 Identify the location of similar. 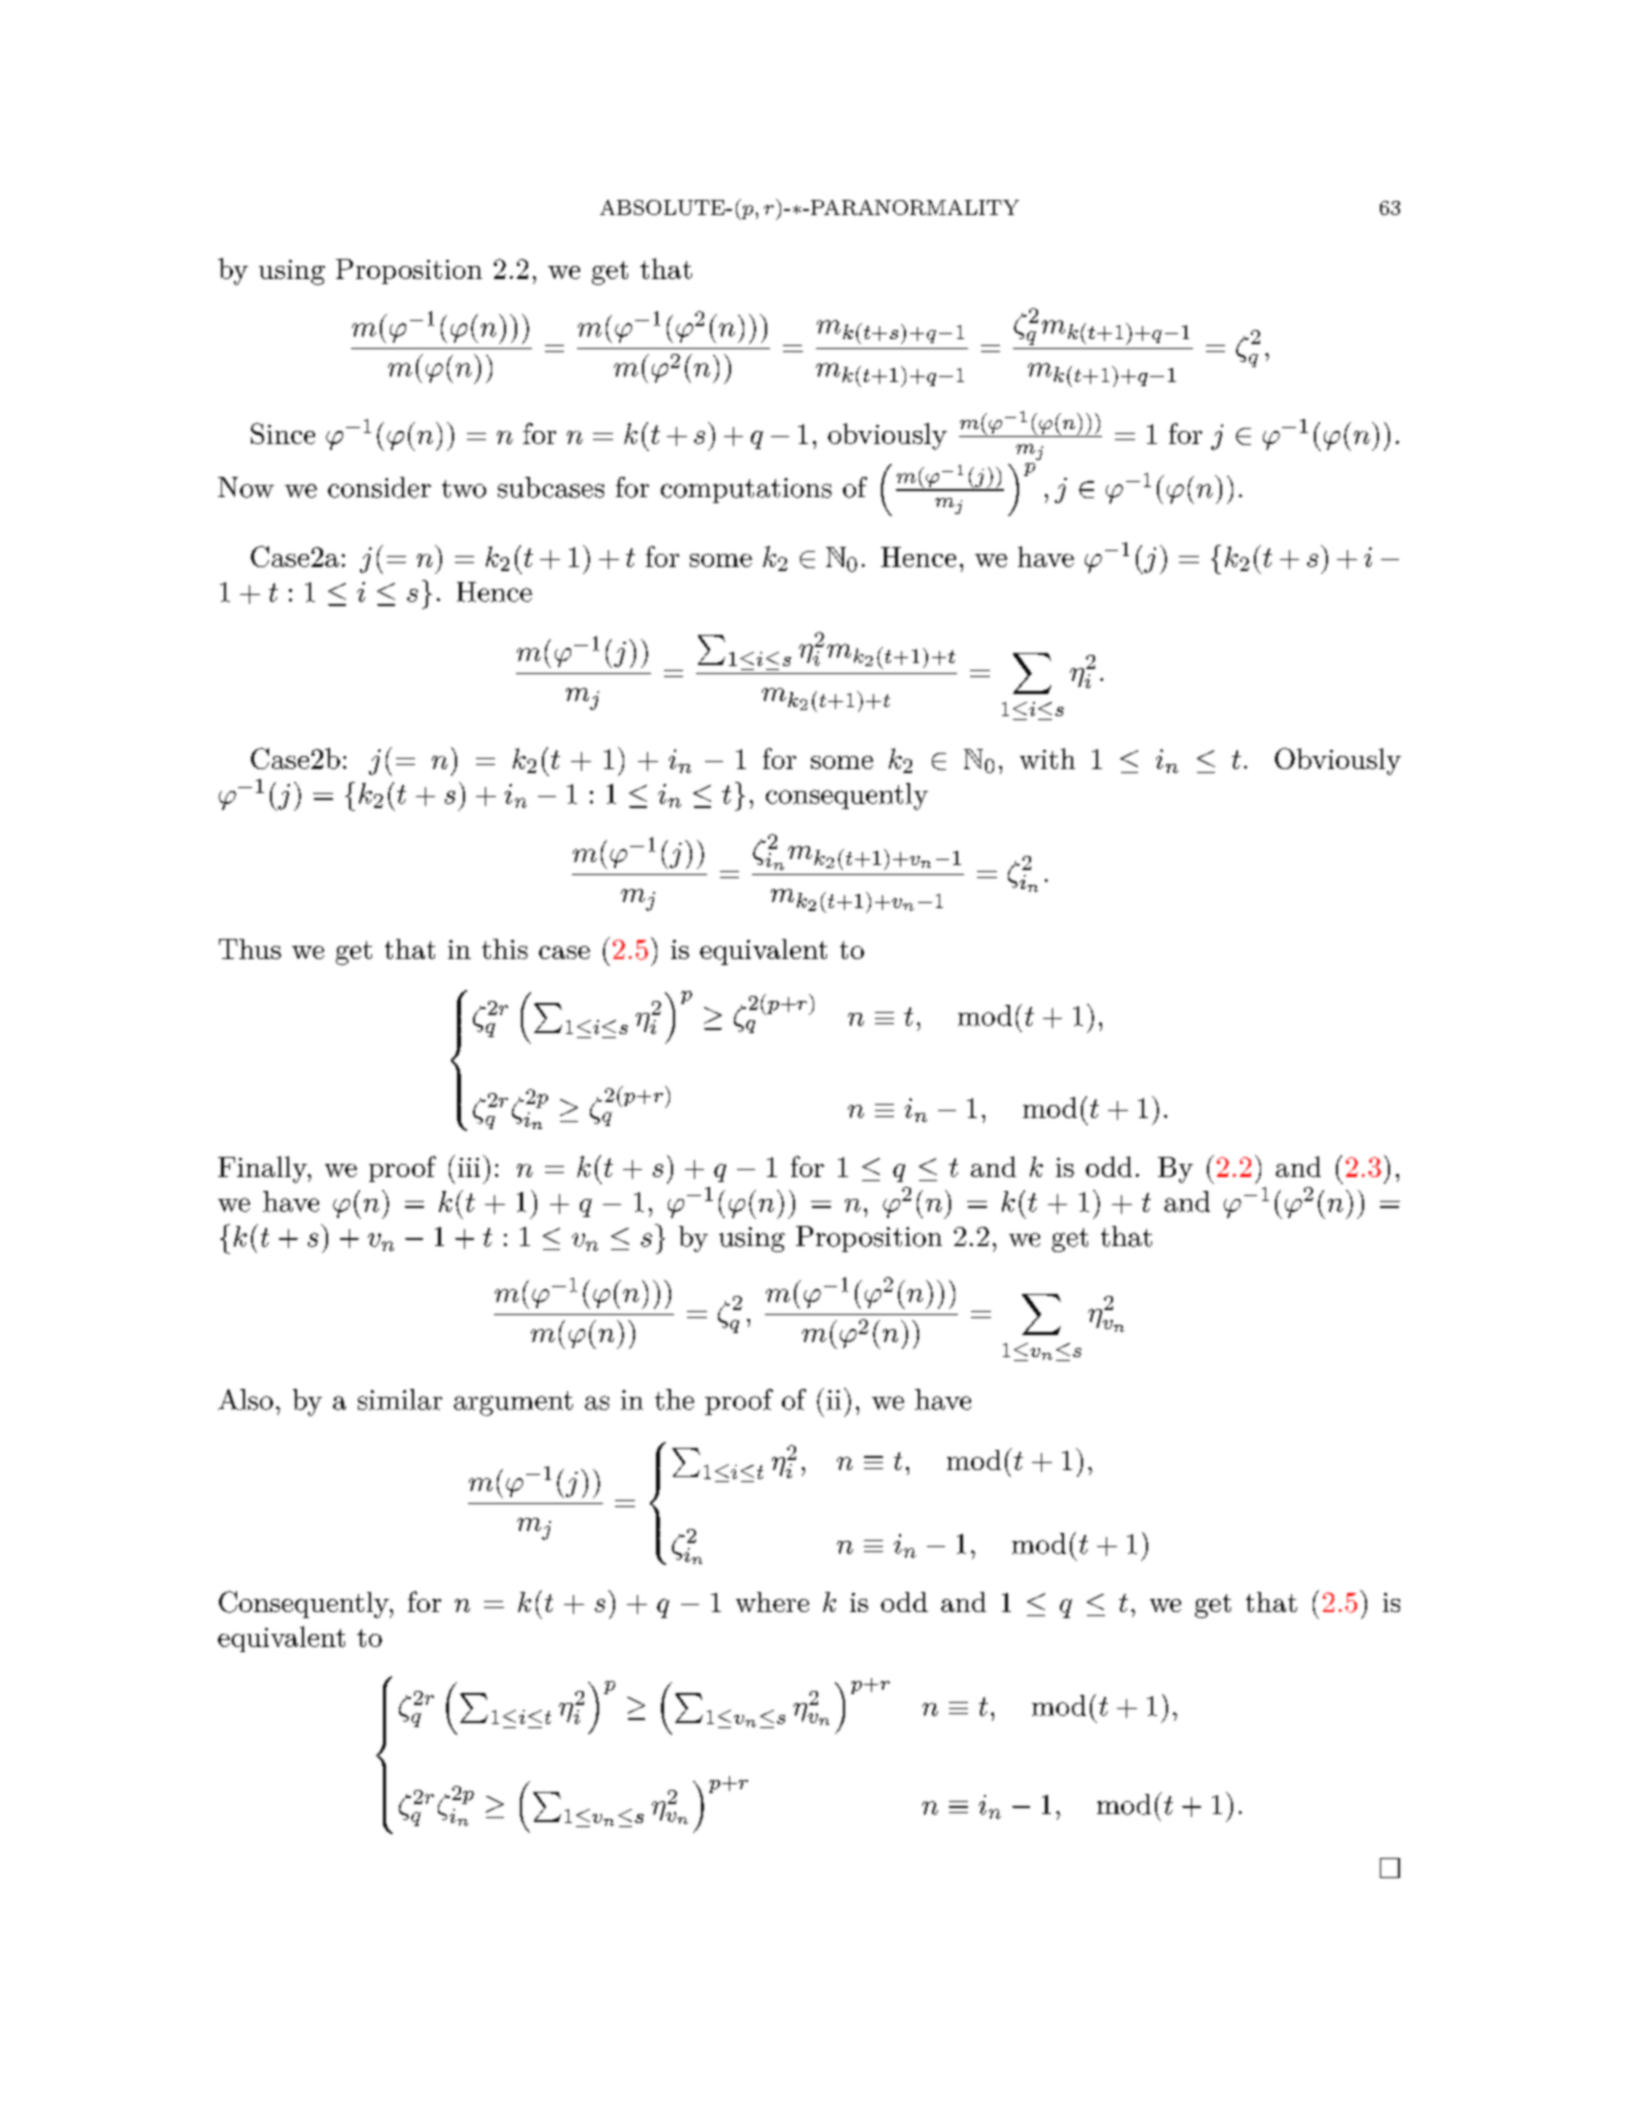
(400, 1399).
